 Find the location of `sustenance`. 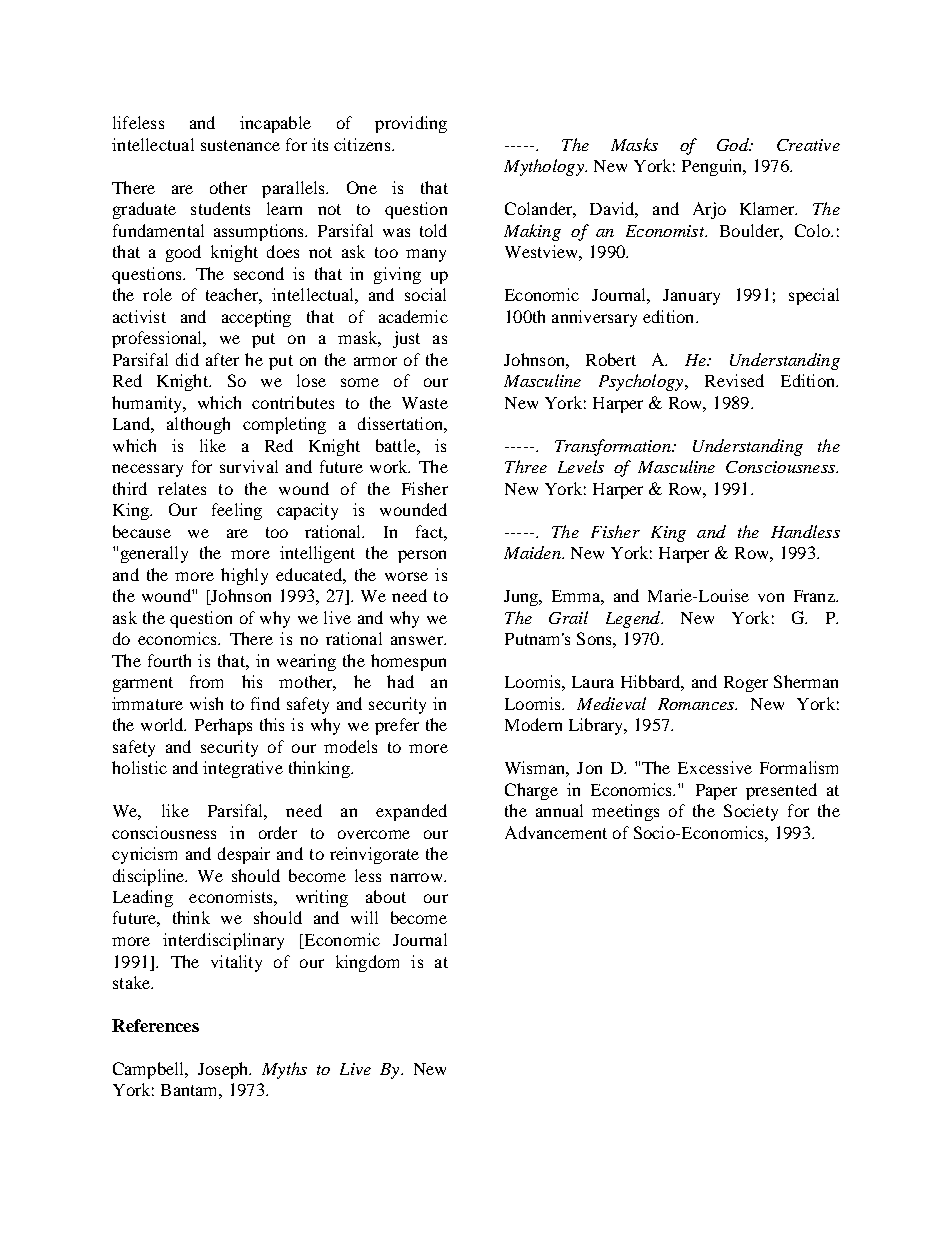

sustenance is located at coordinates (240, 145).
